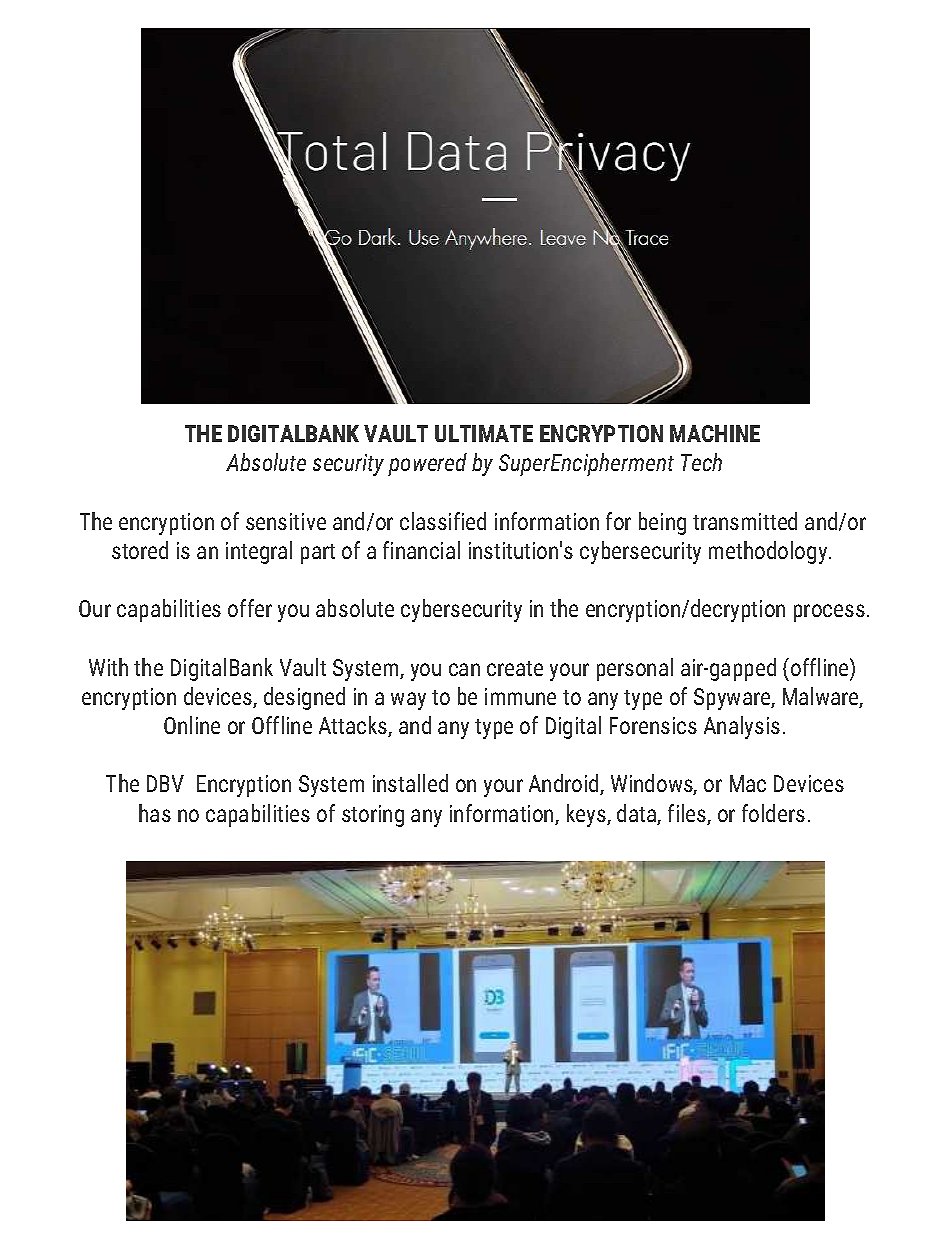 The height and width of the screenshot is (1233, 952). Describe the element at coordinates (773, 813) in the screenshot. I see `folders` at that location.
